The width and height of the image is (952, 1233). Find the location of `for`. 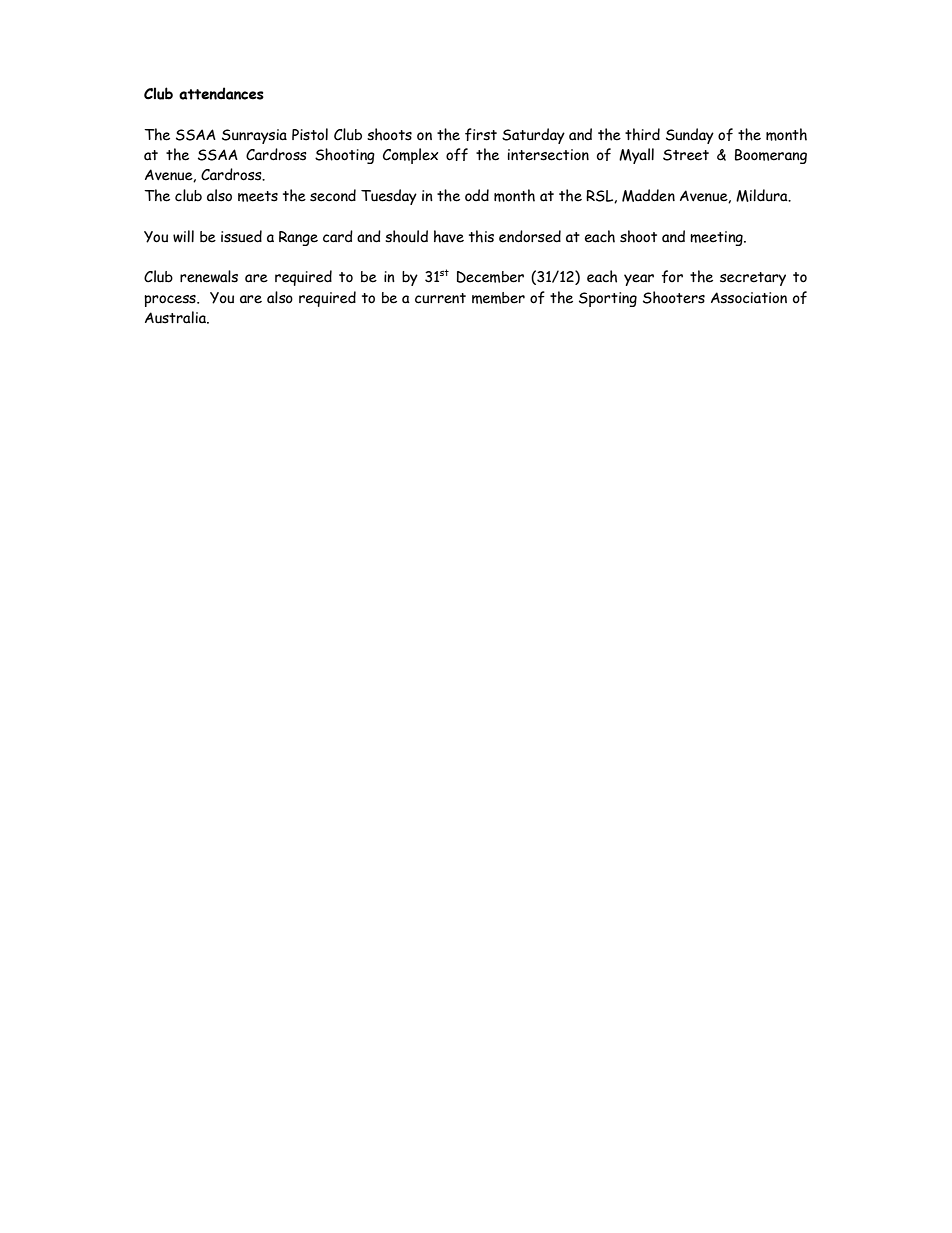

for is located at coordinates (672, 276).
